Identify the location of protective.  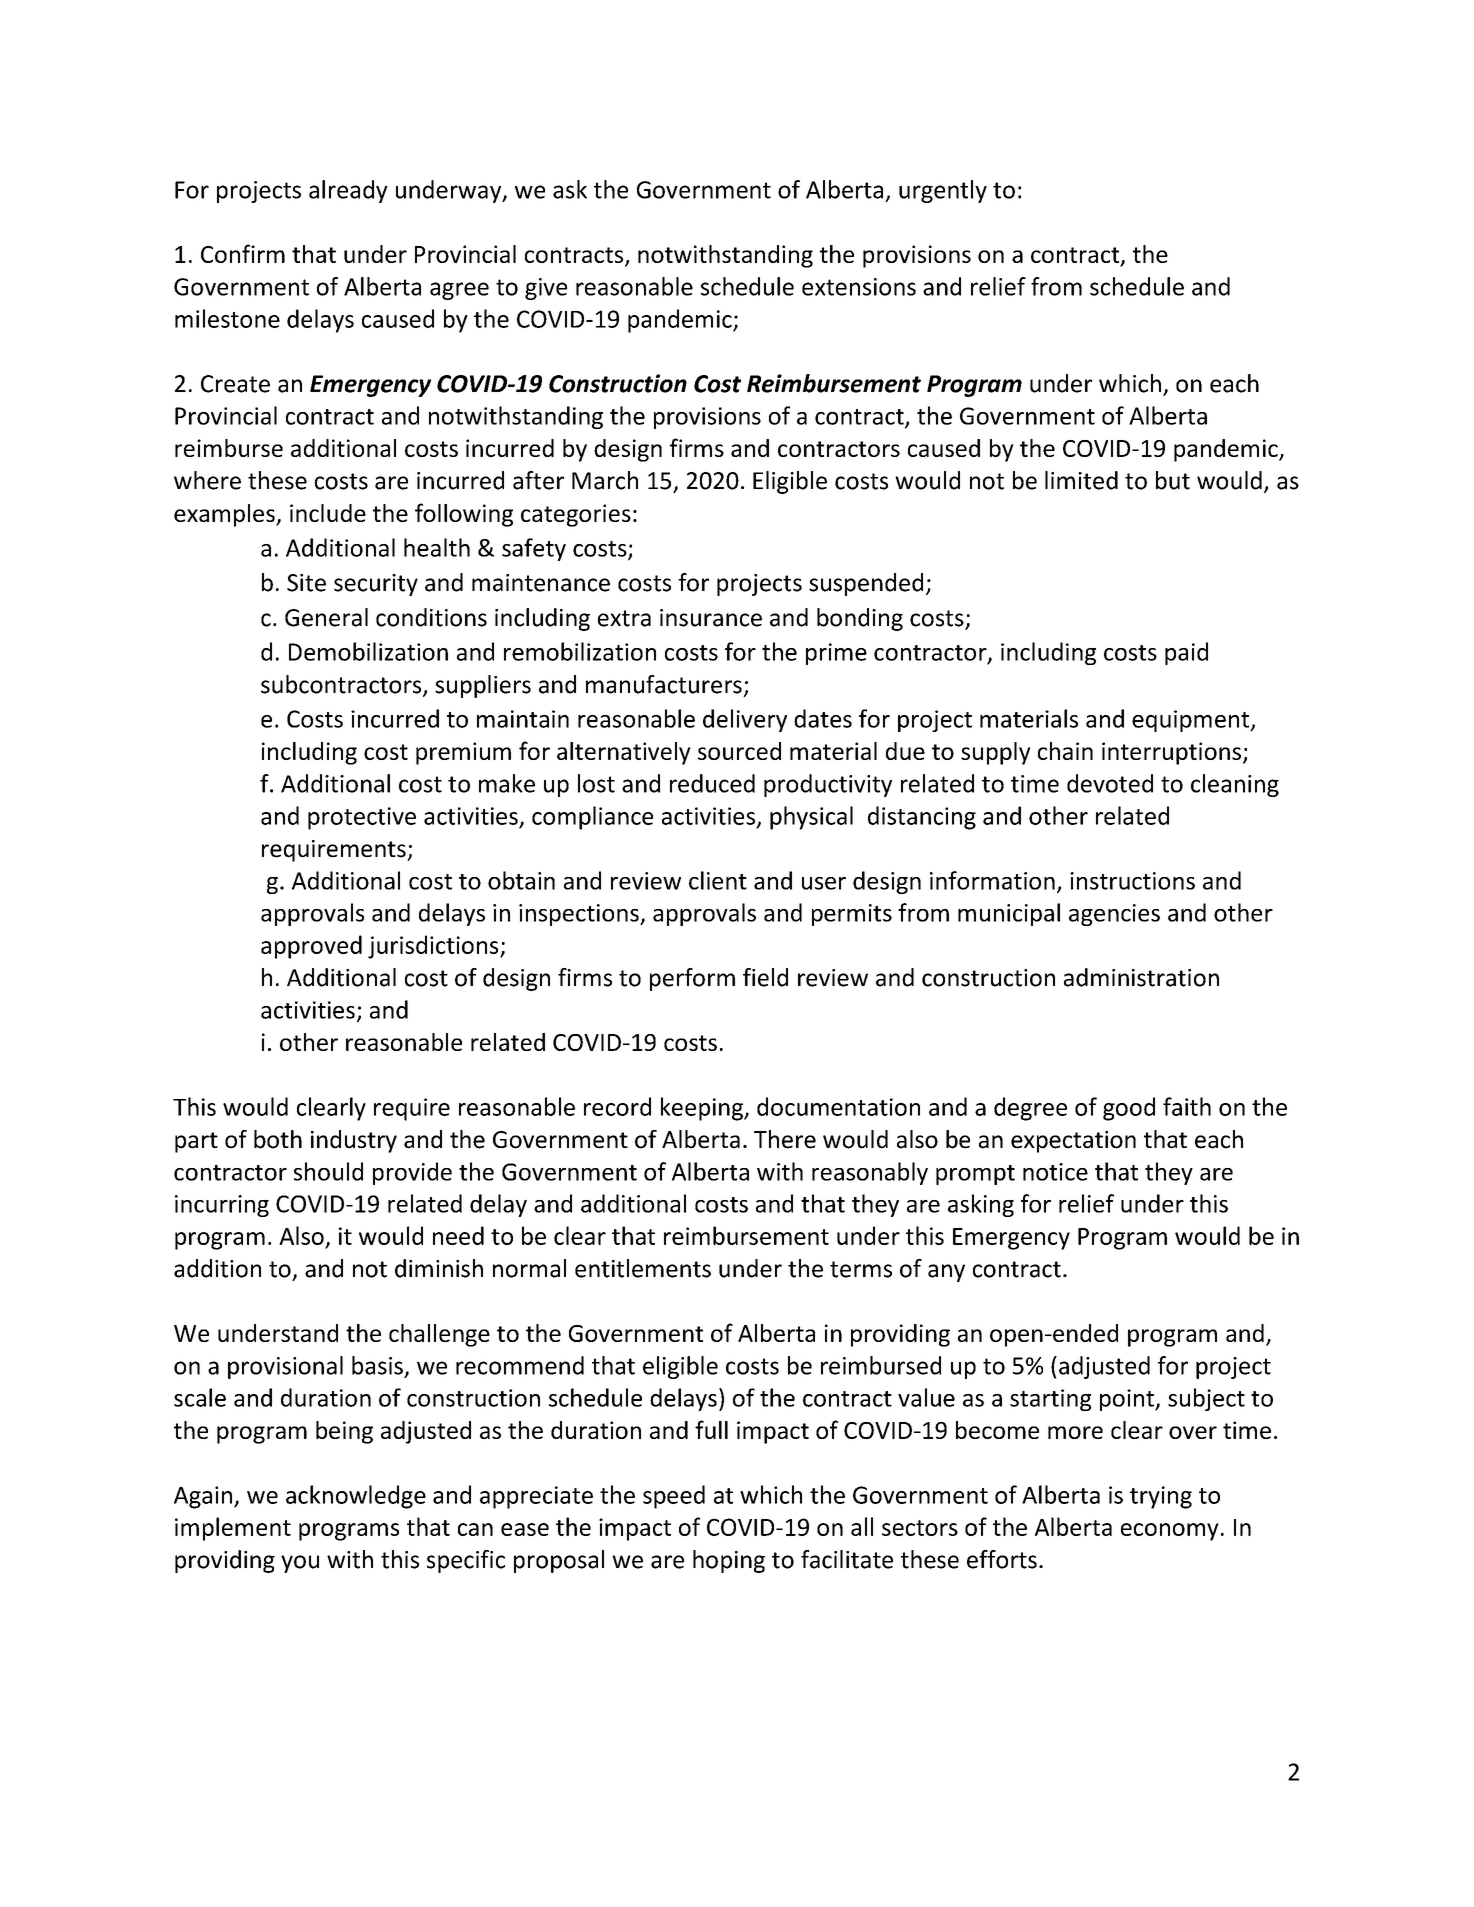
(362, 818).
